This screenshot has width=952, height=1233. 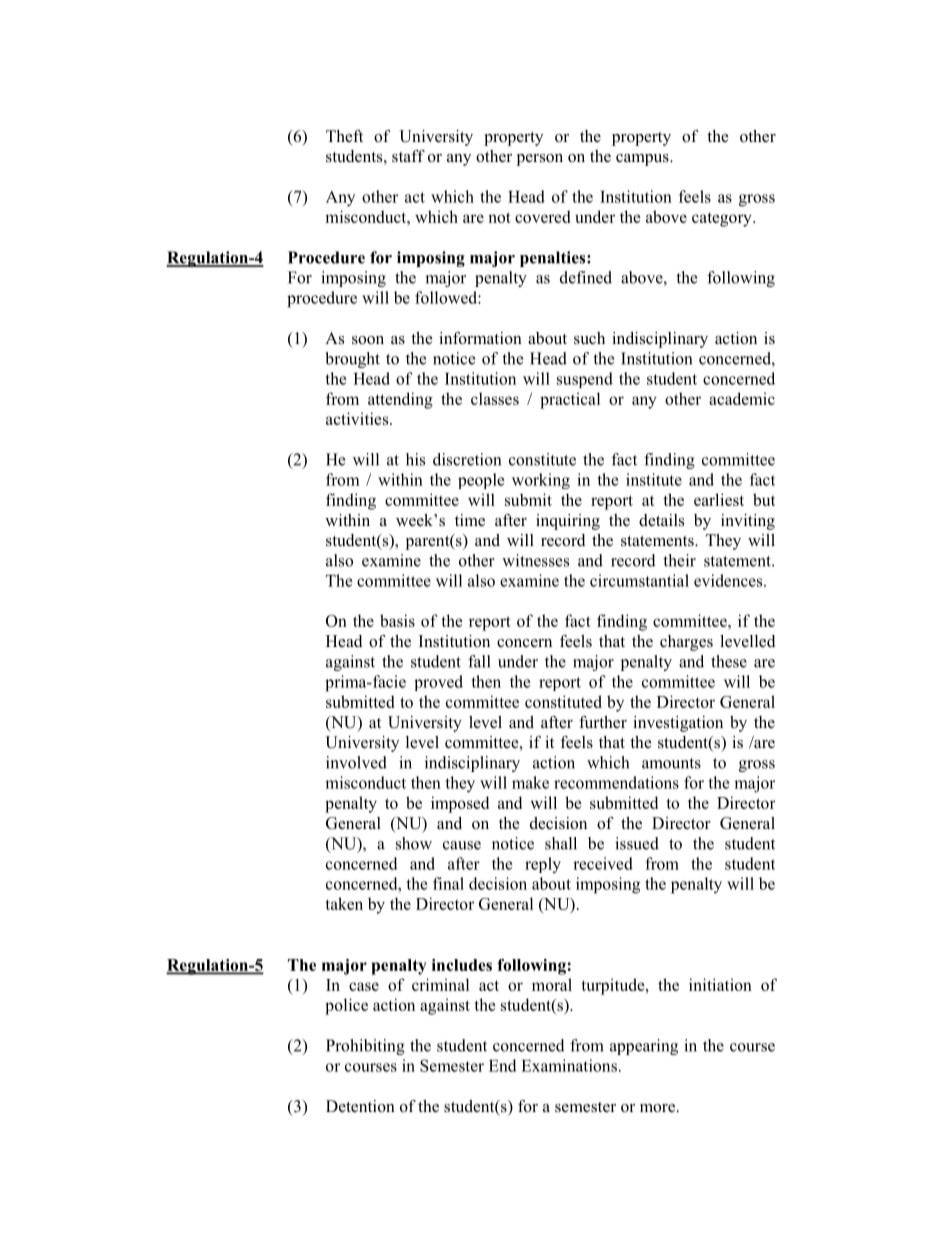 I want to click on attending, so click(x=400, y=400).
